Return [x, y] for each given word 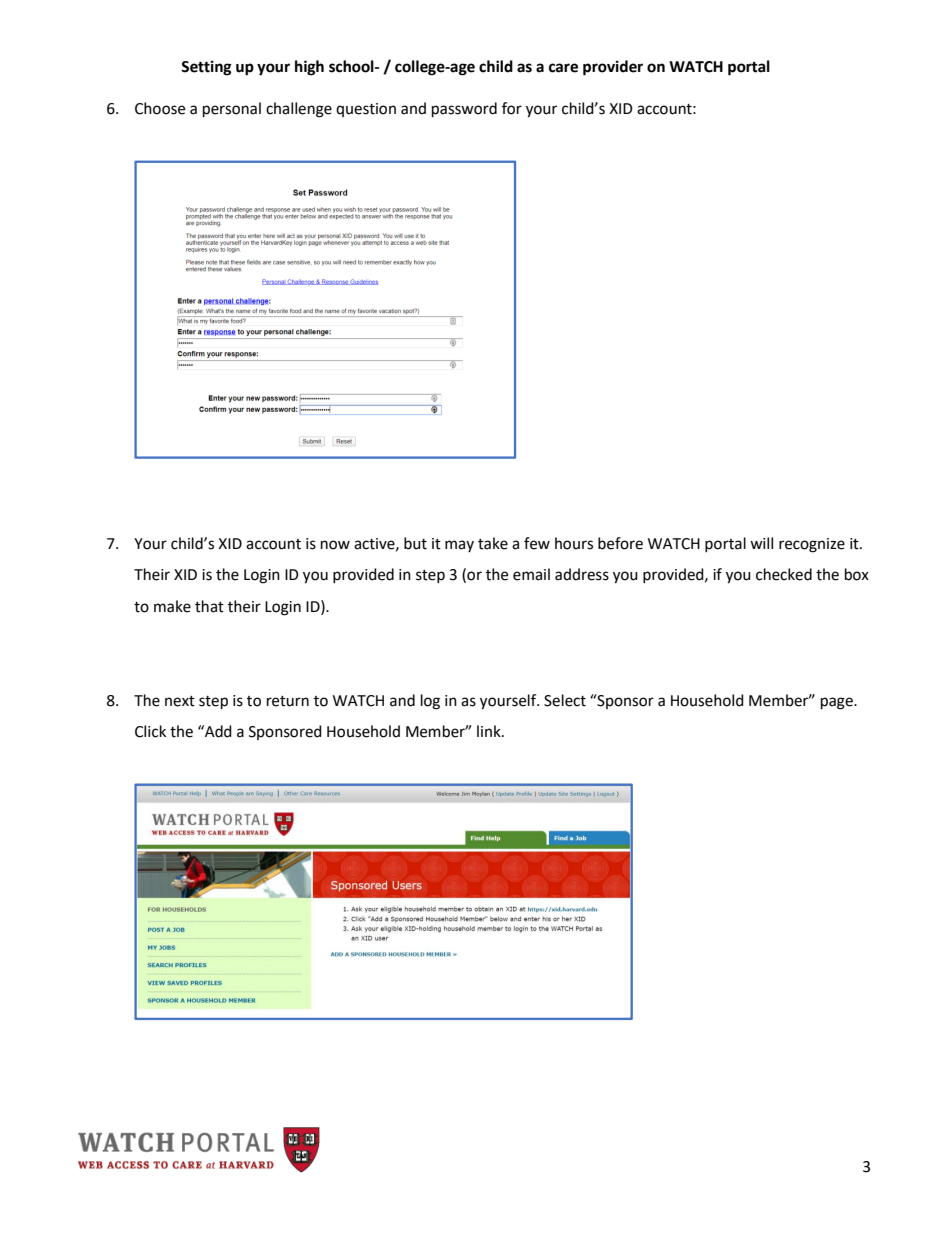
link [490, 731]
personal [232, 110]
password [464, 110]
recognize [812, 545]
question [366, 110]
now [335, 545]
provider [613, 68]
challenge [299, 110]
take [493, 543]
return [288, 701]
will [761, 543]
